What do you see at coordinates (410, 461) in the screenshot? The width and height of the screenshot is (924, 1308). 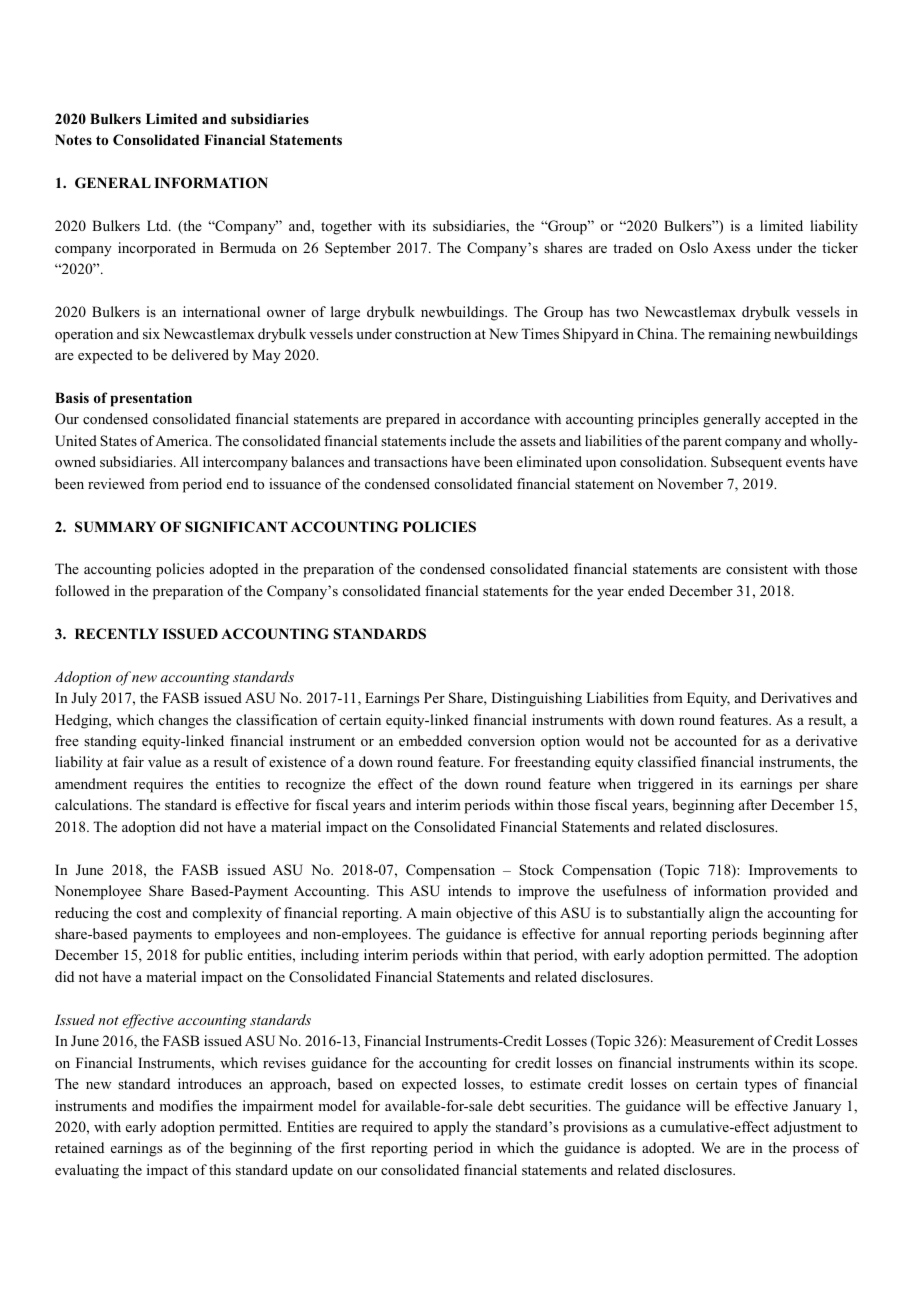 I see `transactions` at bounding box center [410, 461].
